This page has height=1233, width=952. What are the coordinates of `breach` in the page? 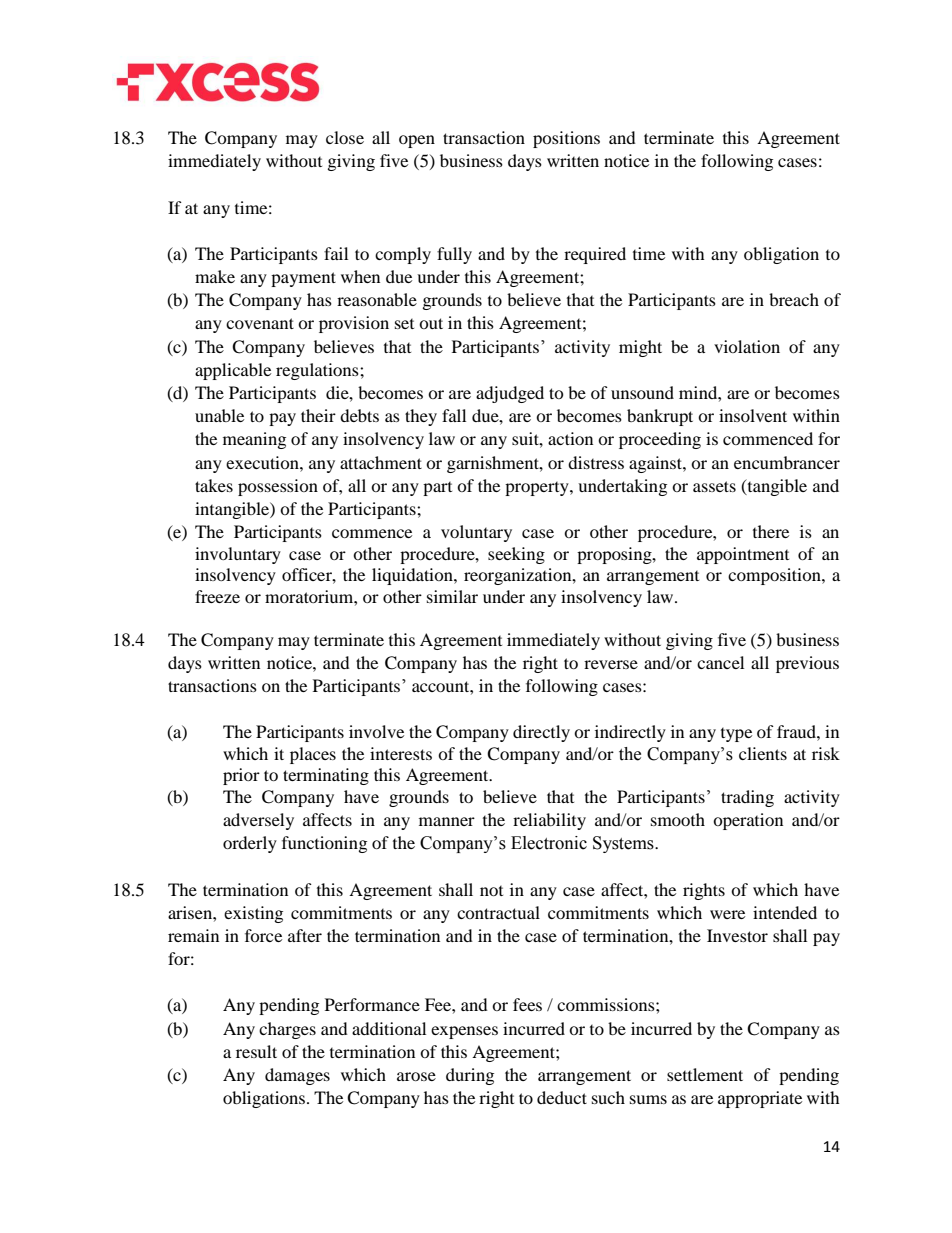 It's located at (794, 299).
